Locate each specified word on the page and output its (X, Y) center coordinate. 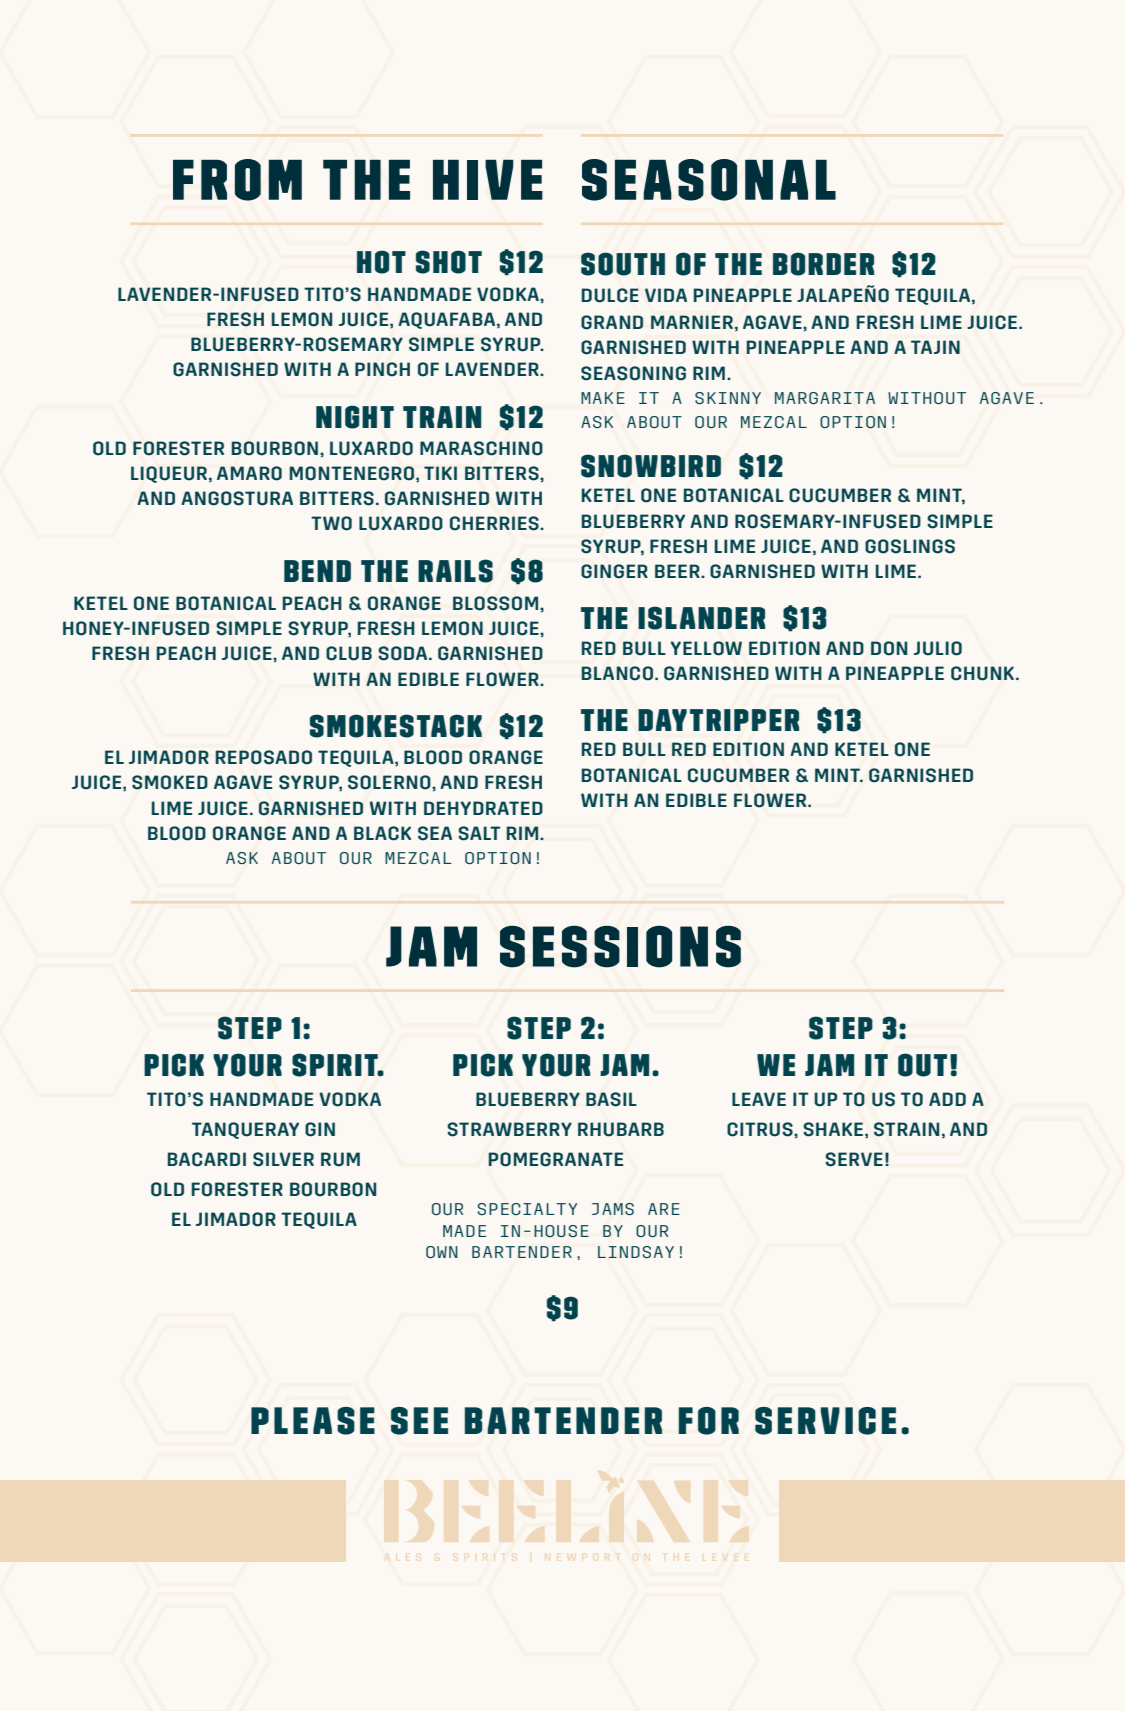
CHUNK (982, 673)
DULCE (610, 295)
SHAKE (833, 1129)
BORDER (823, 264)
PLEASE (313, 1421)
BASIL (611, 1099)
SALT (479, 833)
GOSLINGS (910, 546)
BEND (317, 571)
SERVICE (825, 1421)
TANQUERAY (245, 1130)
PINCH (382, 369)
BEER (678, 571)
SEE (419, 1421)
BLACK (382, 833)
